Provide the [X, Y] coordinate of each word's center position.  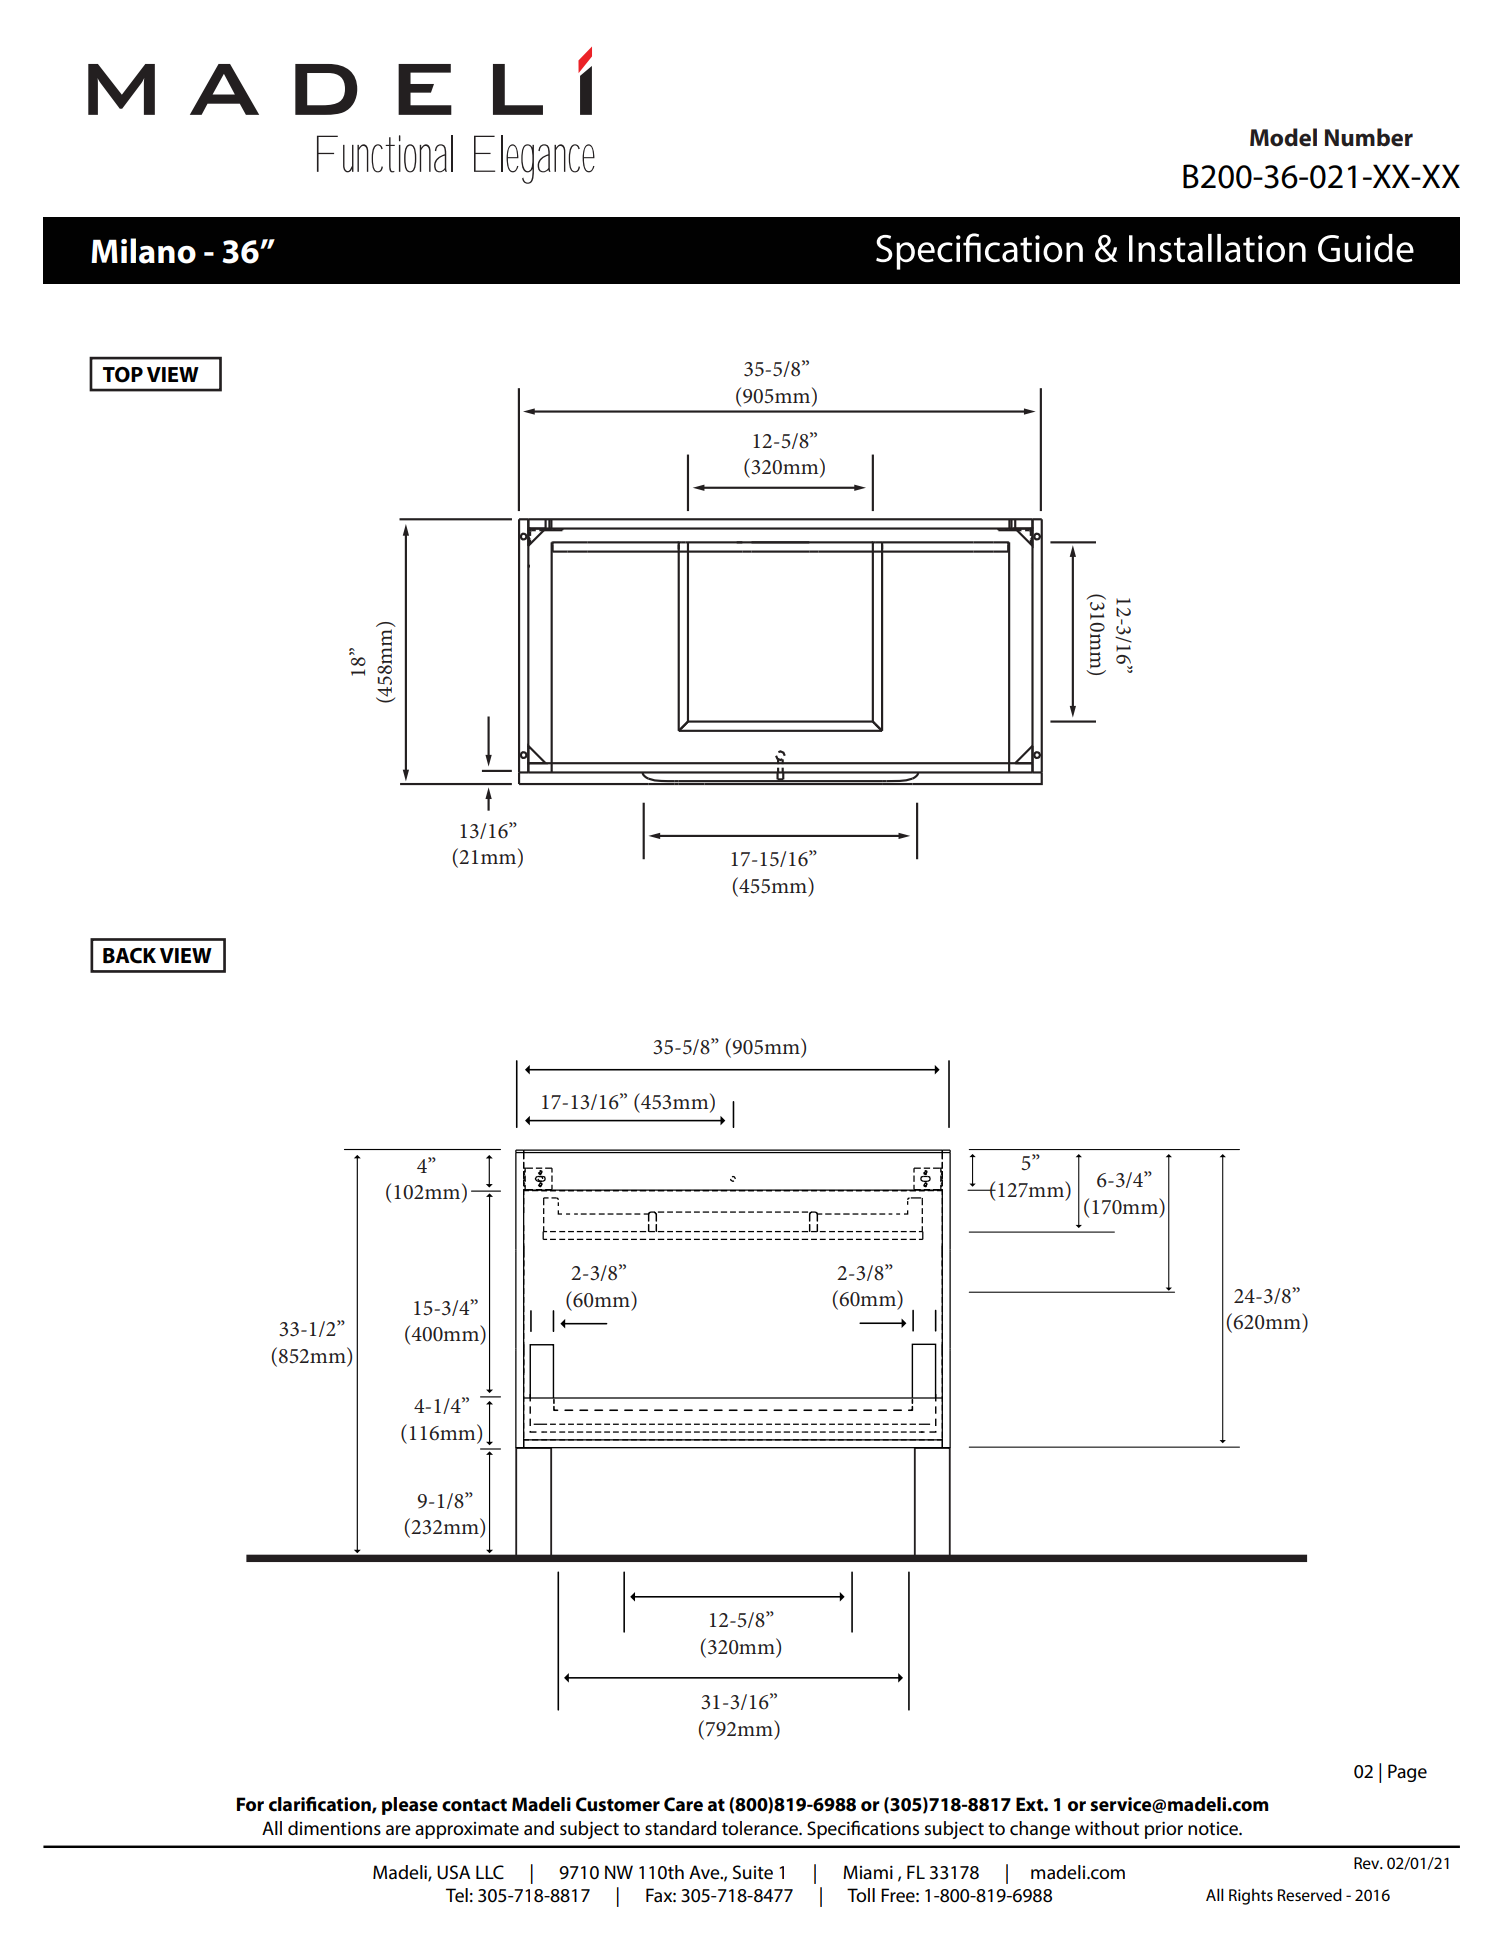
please [410, 1806]
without [1107, 1828]
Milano [143, 251]
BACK [129, 956]
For [250, 1804]
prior [1164, 1830]
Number [1369, 137]
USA [454, 1872]
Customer [618, 1804]
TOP [123, 375]
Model [1283, 137]
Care [683, 1804]
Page [1407, 1773]
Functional [385, 154]
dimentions [334, 1828]
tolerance [761, 1828]
